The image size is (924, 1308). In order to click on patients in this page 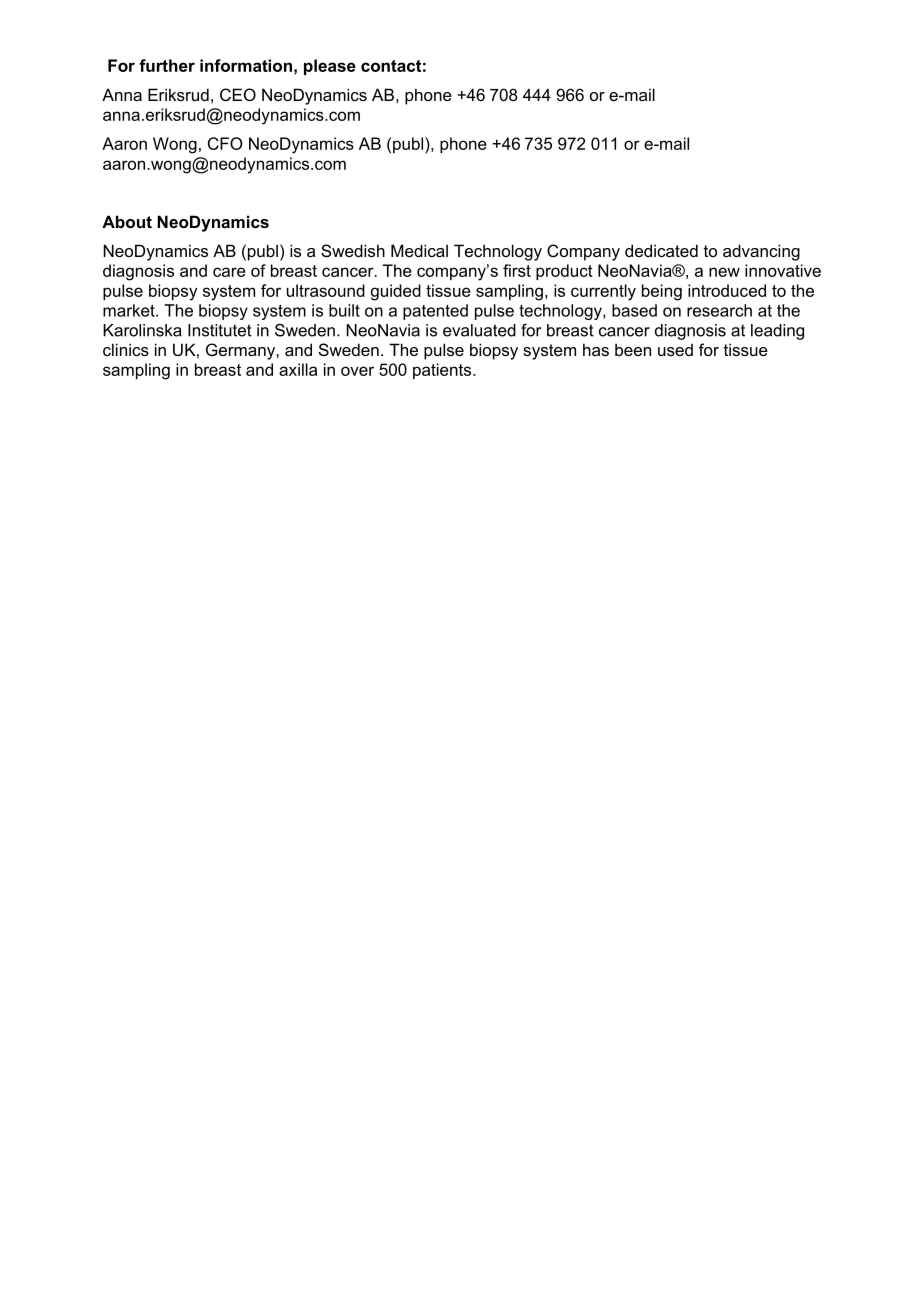, I will do `click(442, 371)`.
